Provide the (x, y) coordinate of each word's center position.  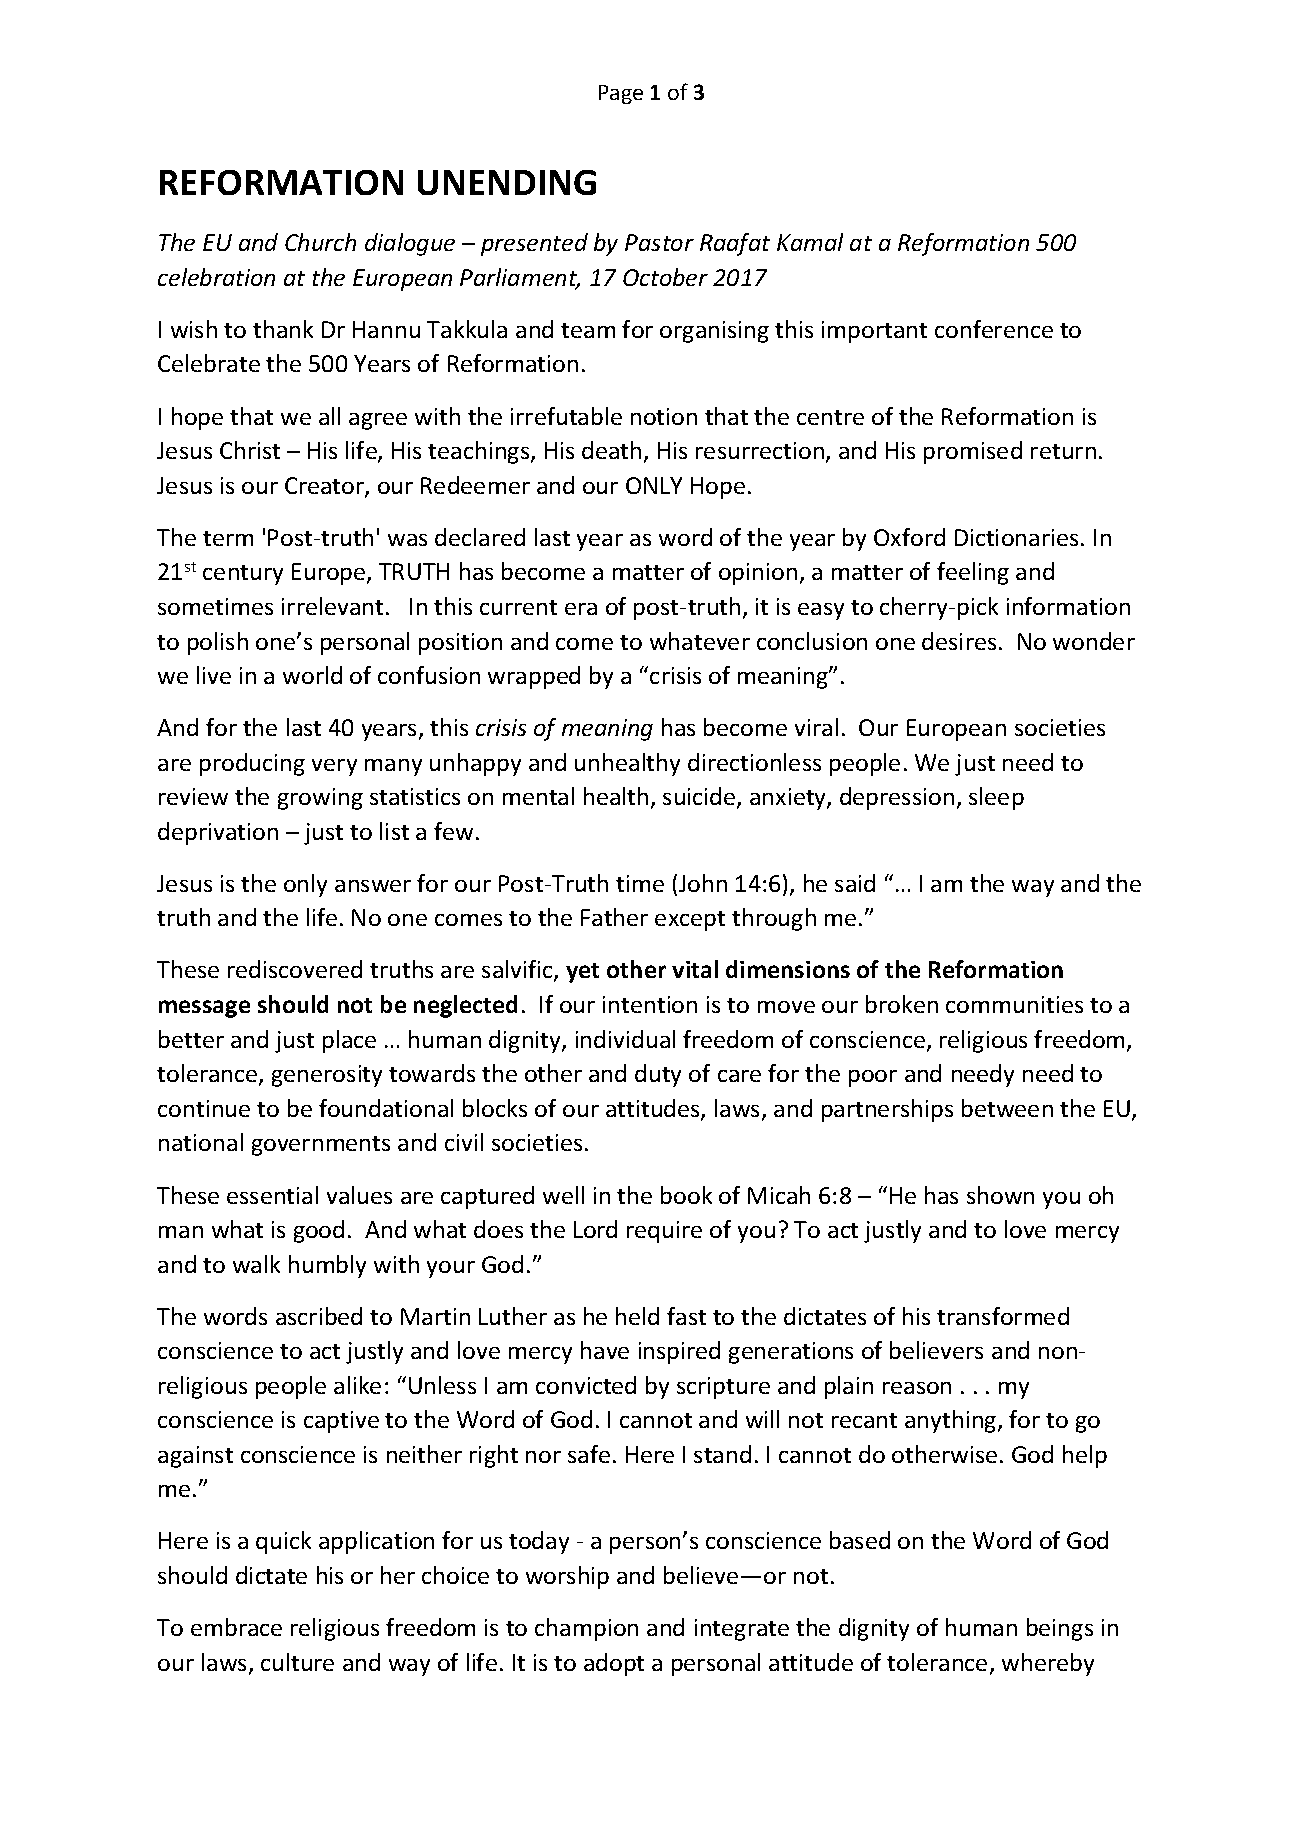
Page (621, 94)
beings (1060, 1629)
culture (297, 1662)
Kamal (810, 242)
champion (586, 1629)
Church (320, 242)
